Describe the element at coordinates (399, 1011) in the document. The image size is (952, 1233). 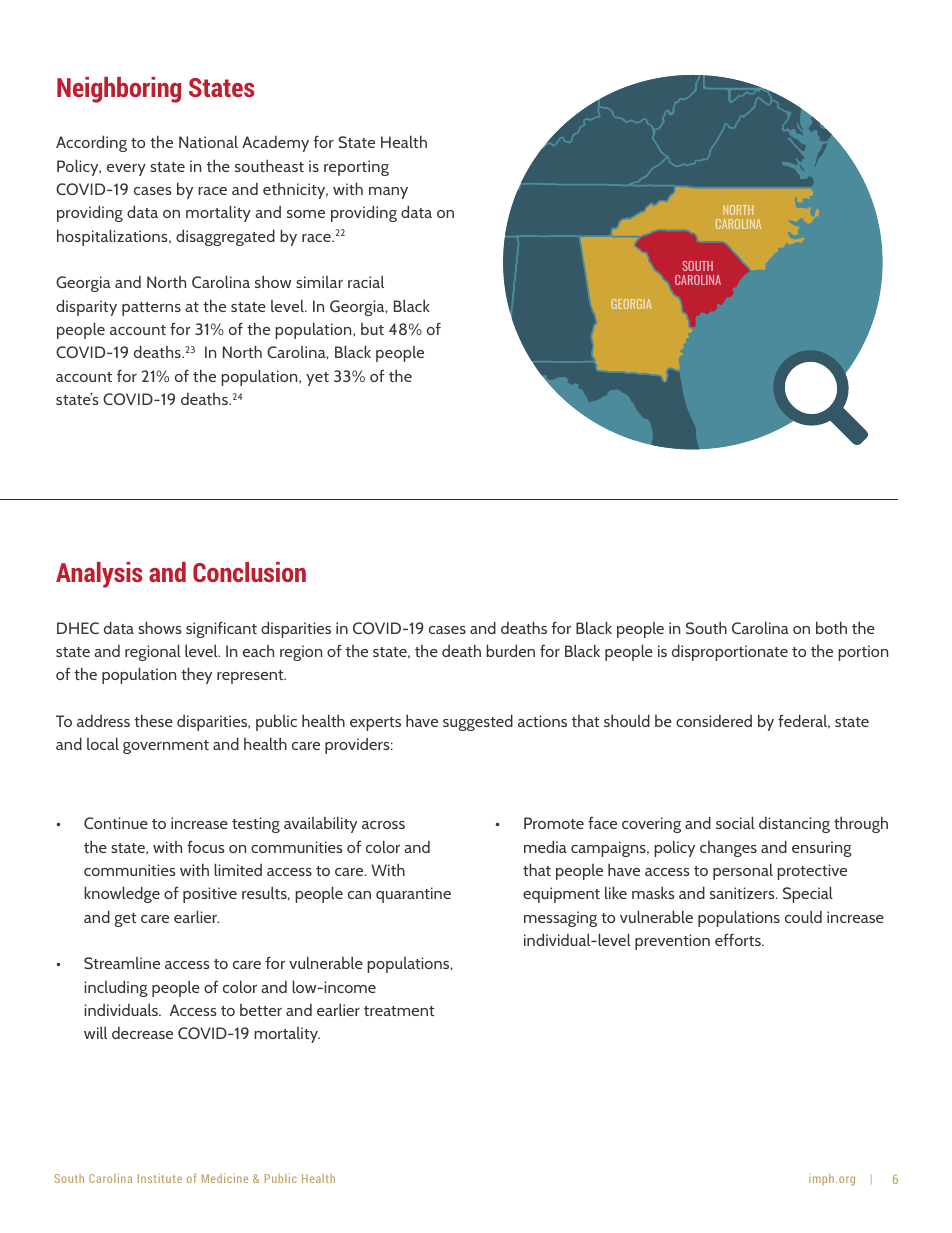
I see `treatment` at that location.
